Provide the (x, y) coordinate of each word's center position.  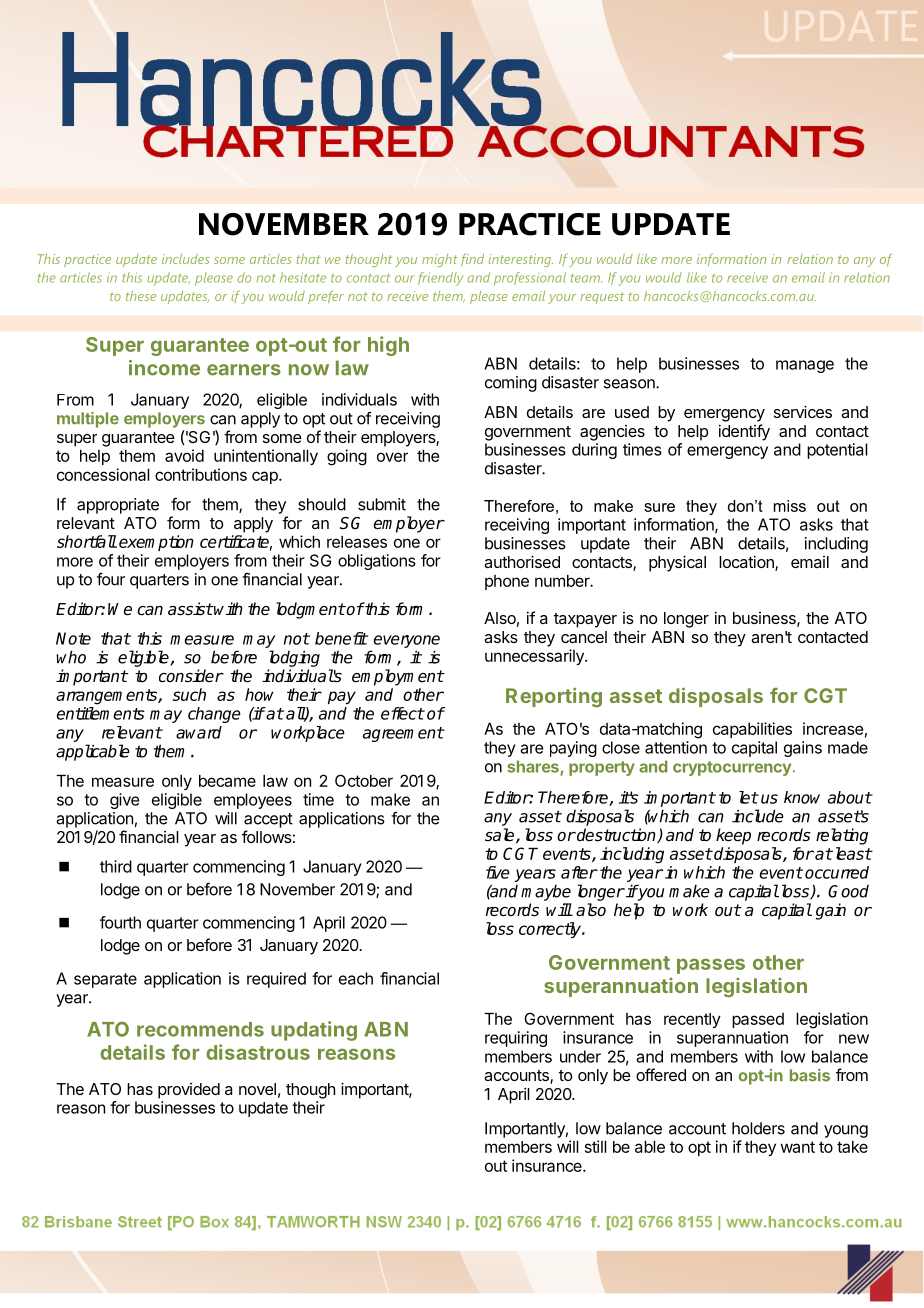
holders (758, 1128)
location (747, 563)
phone (507, 582)
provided (189, 1091)
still (596, 1146)
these (141, 296)
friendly (440, 279)
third (116, 866)
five (498, 872)
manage (805, 366)
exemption (156, 543)
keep (733, 836)
